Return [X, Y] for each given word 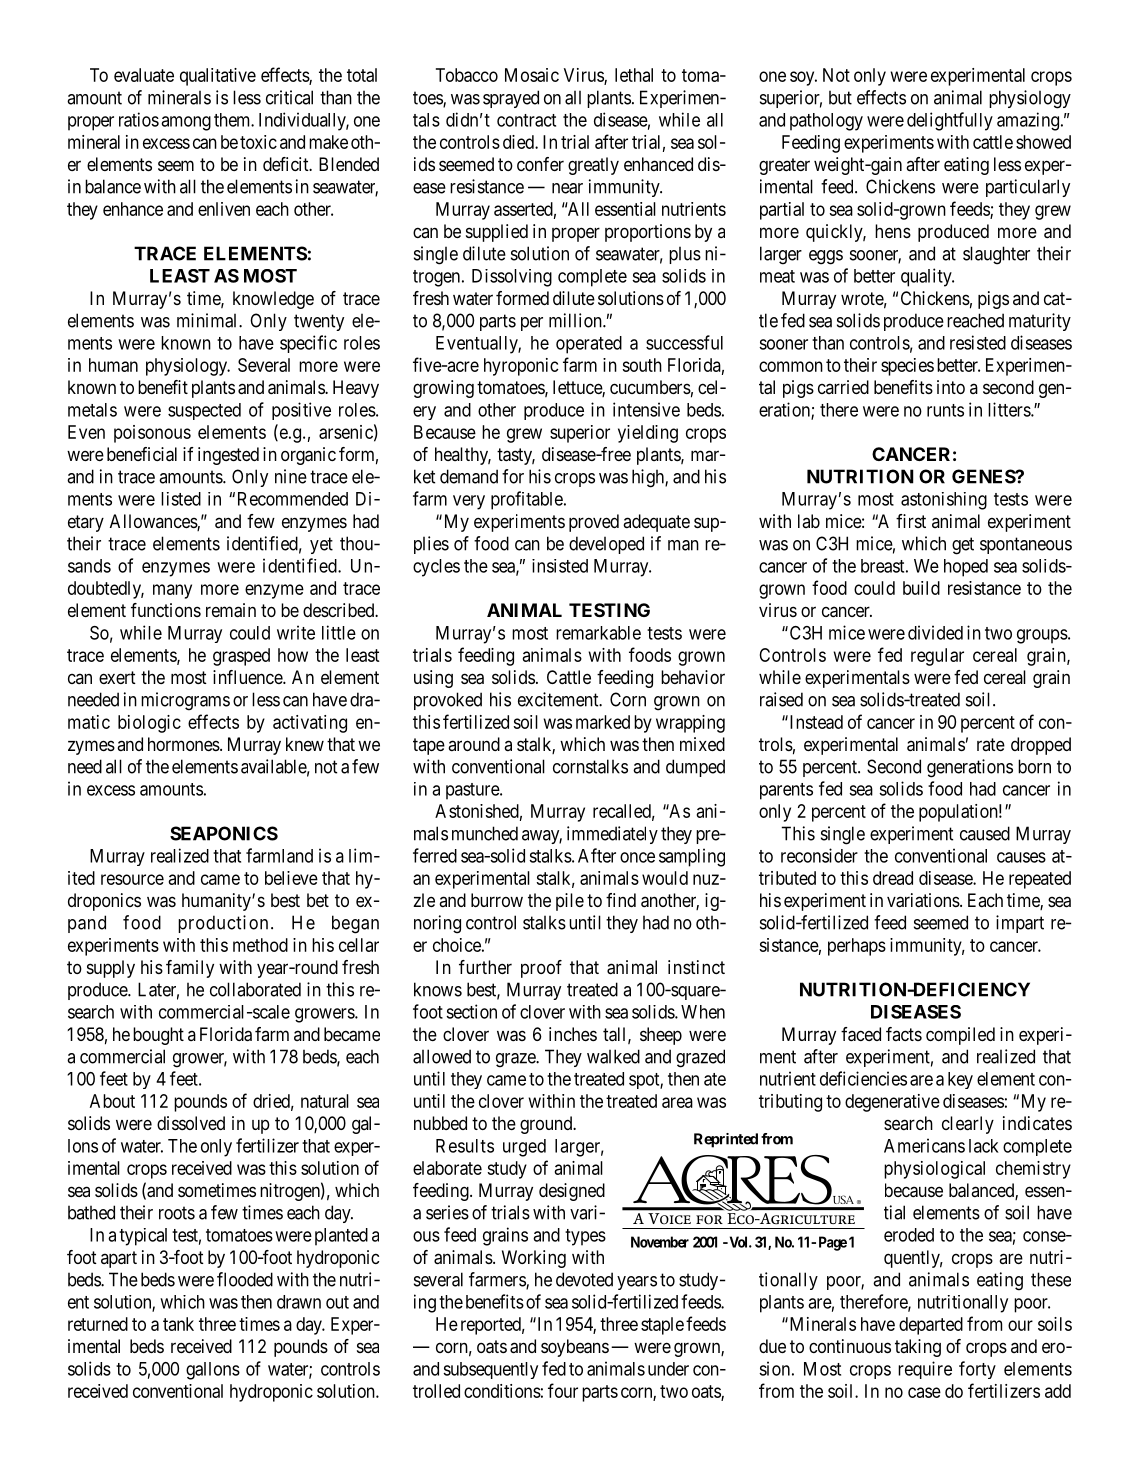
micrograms [185, 701]
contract [526, 120]
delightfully [950, 121]
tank [178, 1324]
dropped [1041, 746]
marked [603, 722]
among [186, 123]
